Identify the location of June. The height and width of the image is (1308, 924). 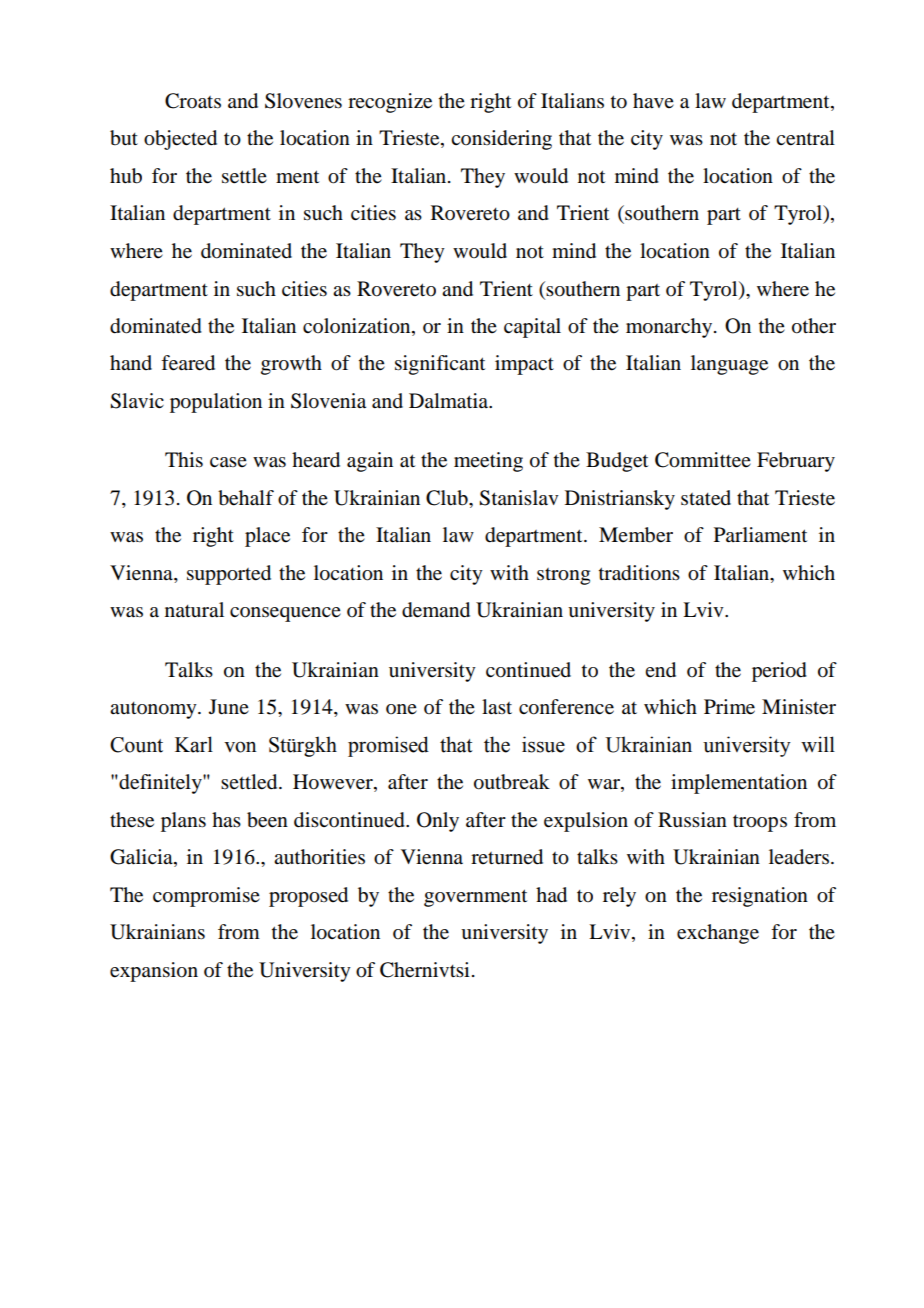
(229, 707).
